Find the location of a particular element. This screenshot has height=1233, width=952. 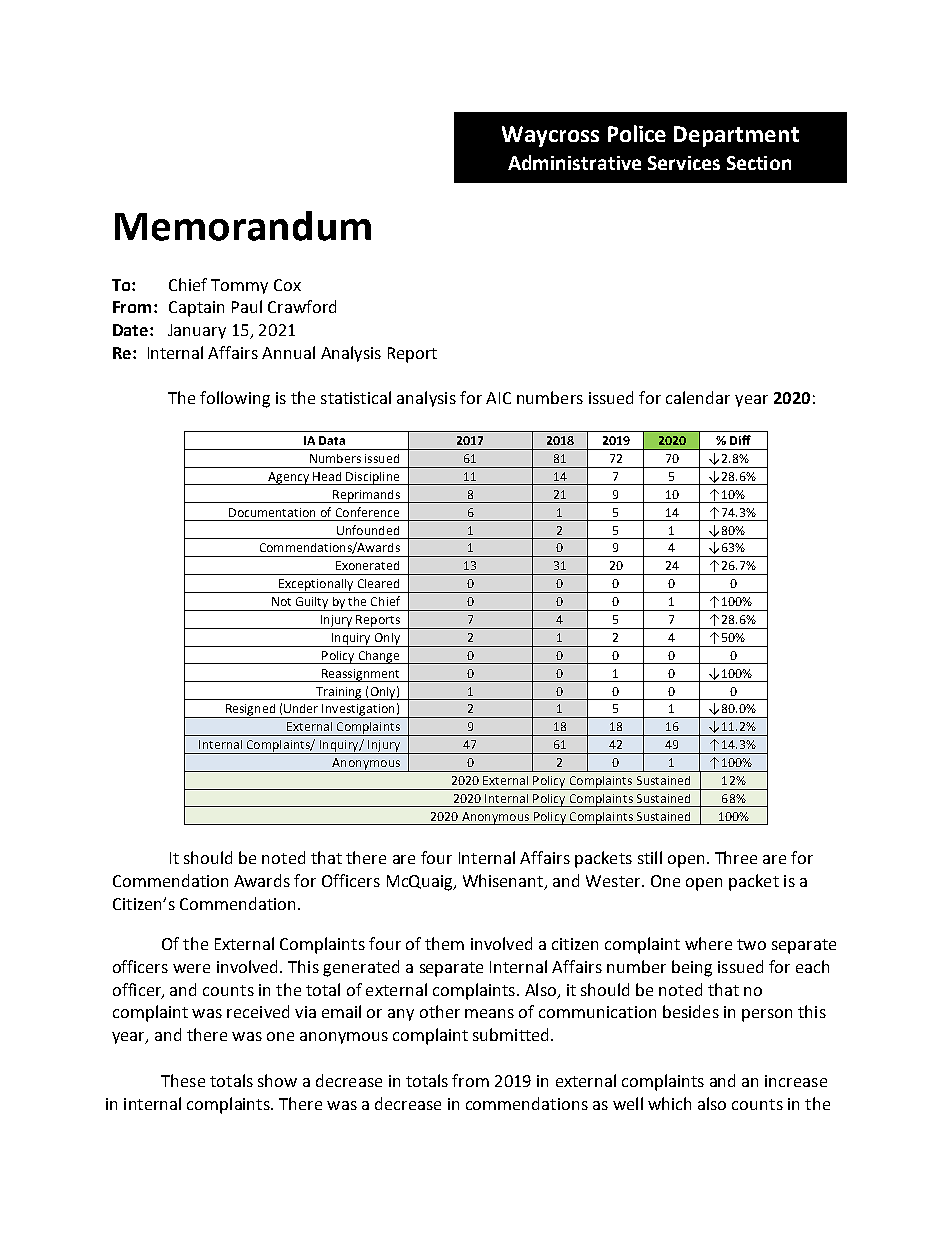

Administrative is located at coordinates (574, 162).
